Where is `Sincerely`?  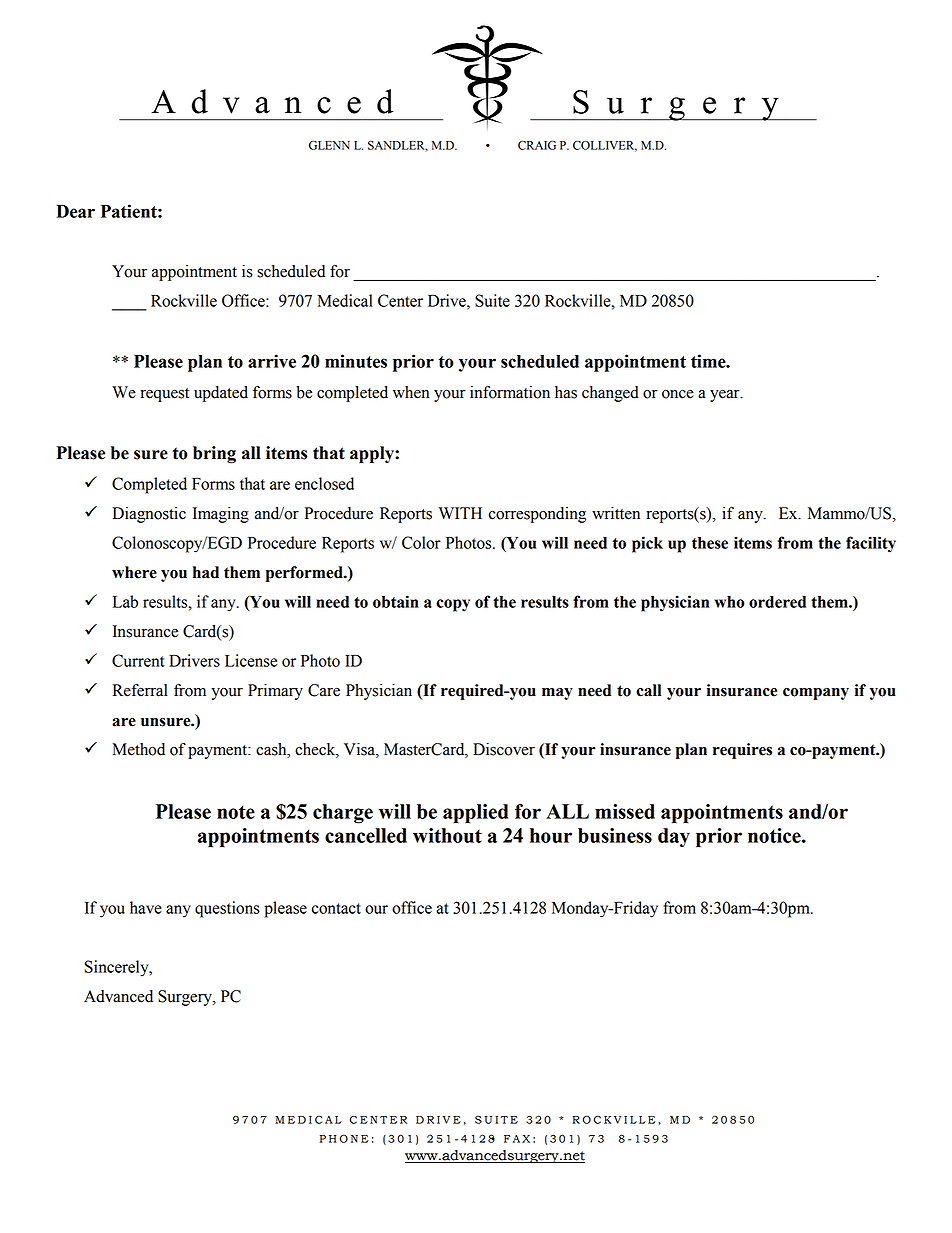
Sincerely is located at coordinates (118, 968).
